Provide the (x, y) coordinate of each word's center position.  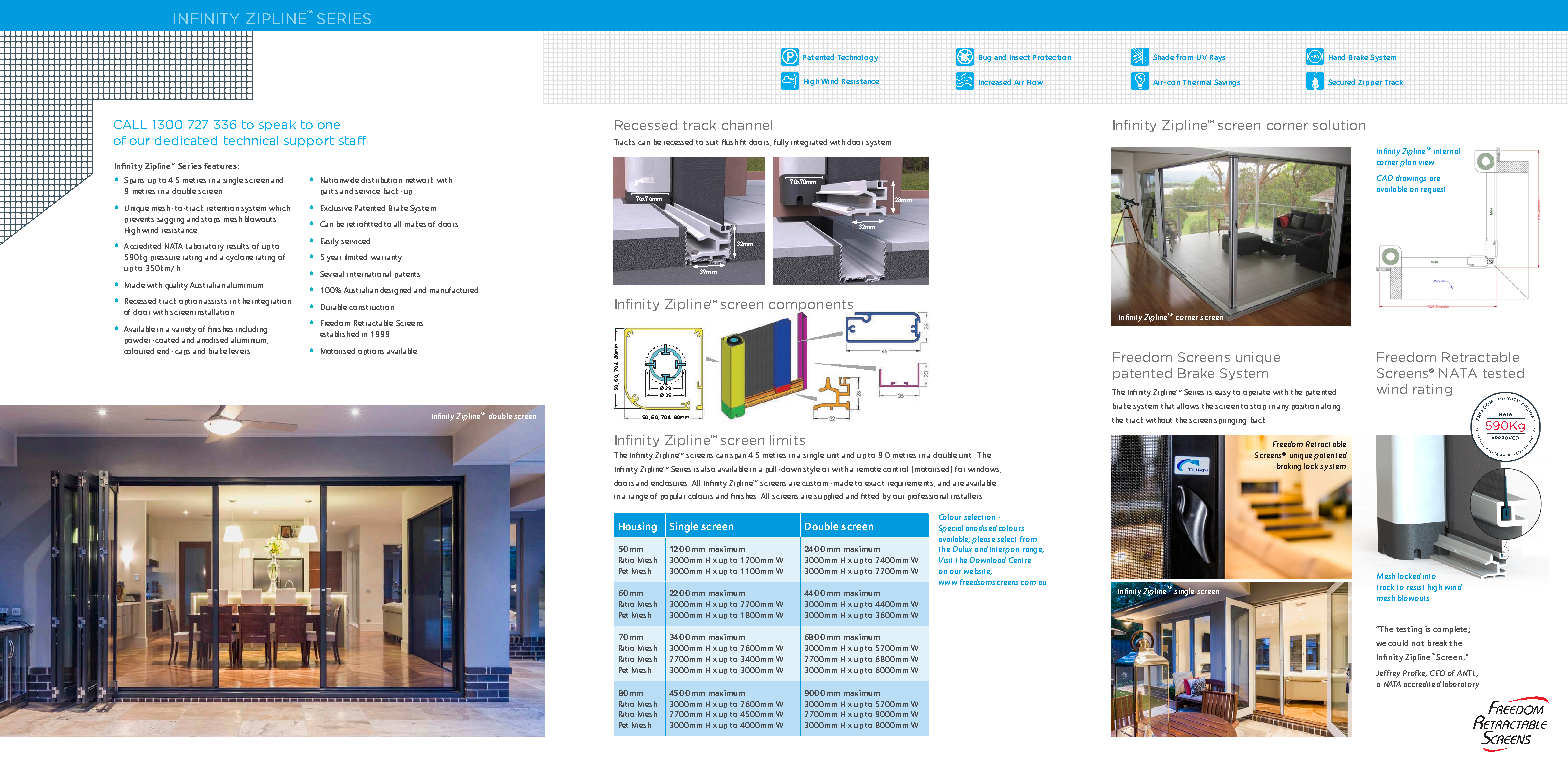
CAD (1385, 178)
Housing (638, 527)
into (1429, 576)
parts (329, 192)
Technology (858, 58)
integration (271, 302)
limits (787, 440)
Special (951, 529)
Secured (1341, 82)
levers (239, 351)
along (1330, 407)
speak (277, 125)
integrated (809, 143)
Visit (945, 560)
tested (1503, 373)
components (812, 307)
